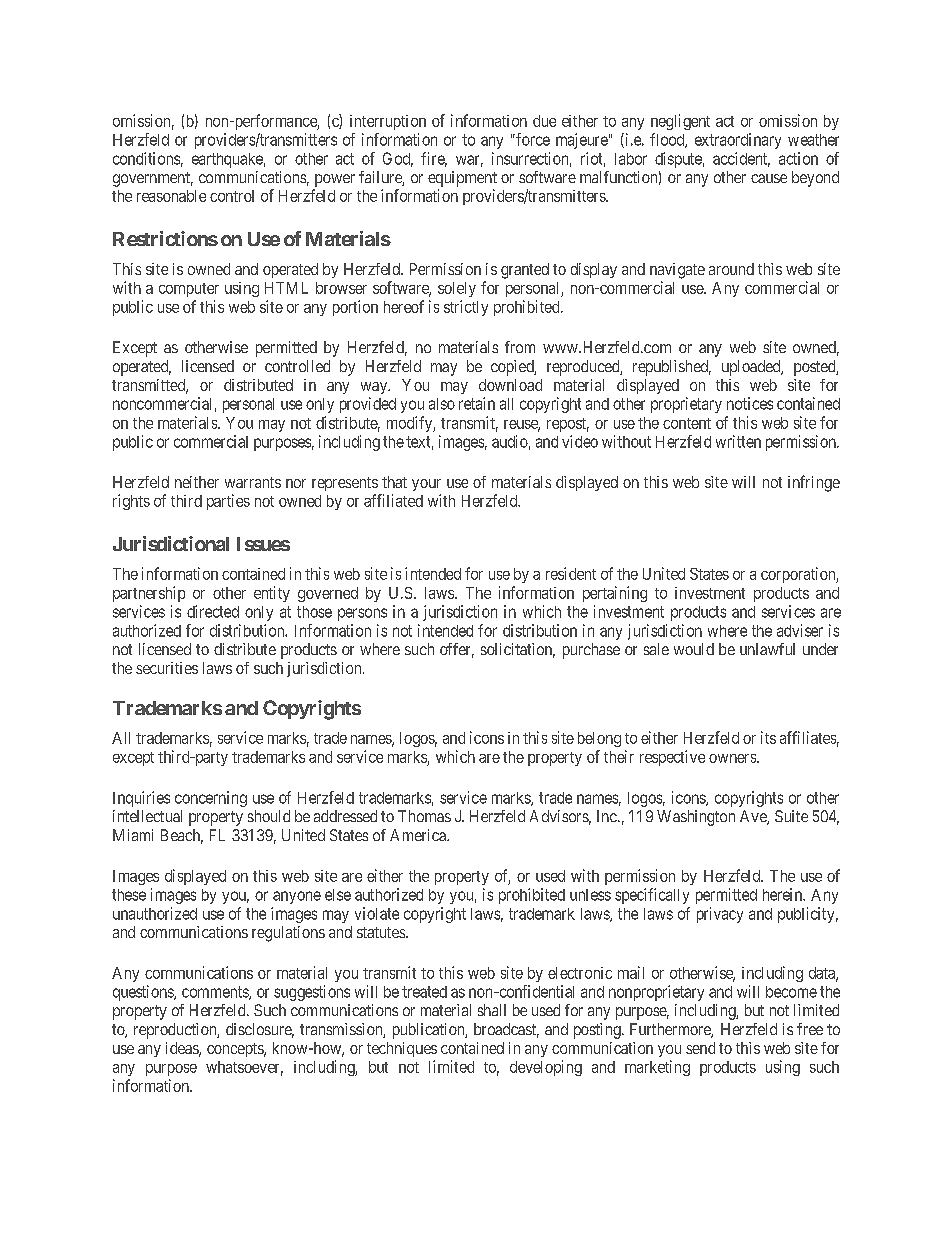 Image resolution: width=952 pixels, height=1233 pixels. Describe the element at coordinates (738, 141) in the screenshot. I see `extraordinary` at that location.
